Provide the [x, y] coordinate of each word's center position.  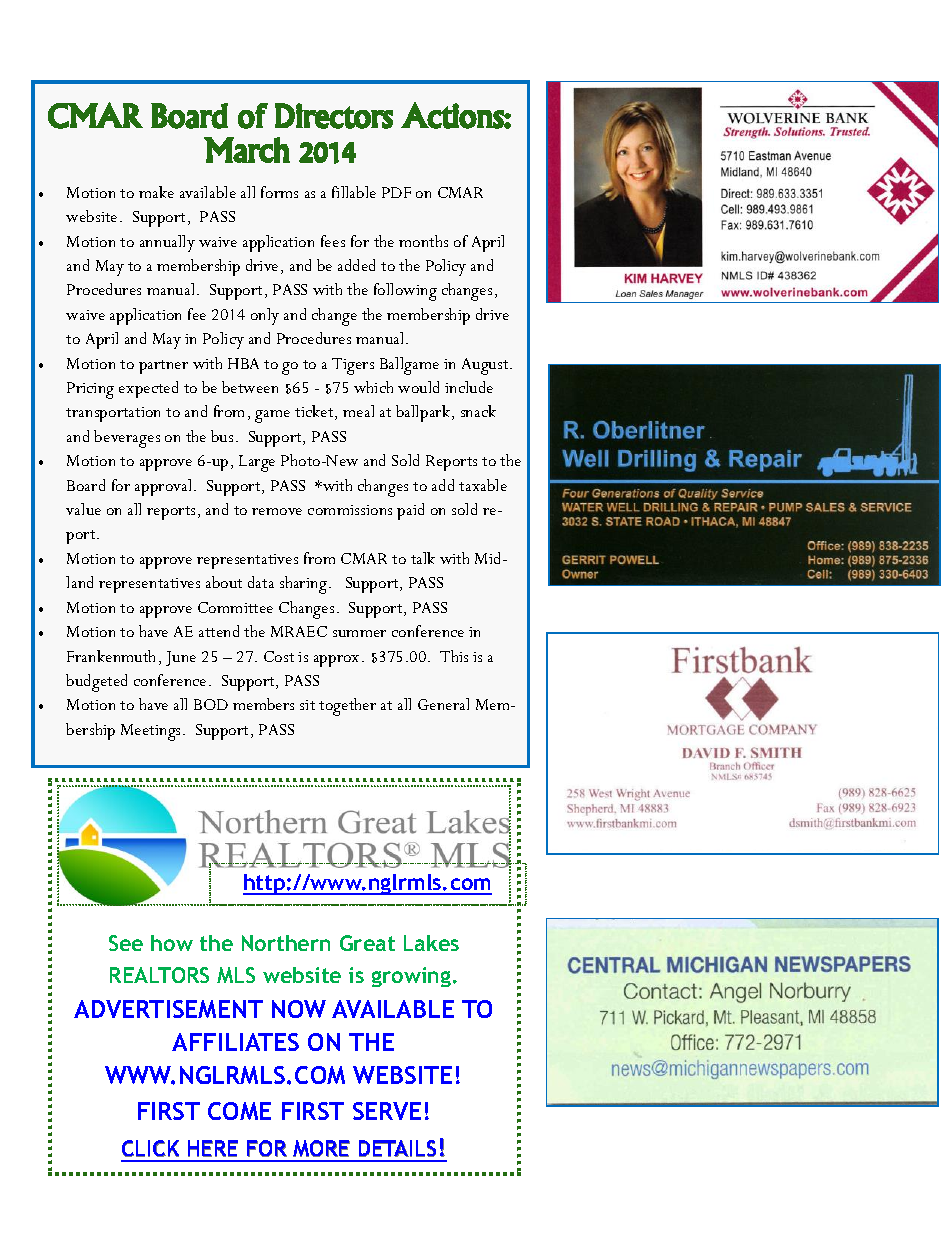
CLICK [150, 1148]
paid [410, 511]
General [443, 704]
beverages [127, 439]
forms [279, 192]
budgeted [96, 683]
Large [257, 463]
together [347, 707]
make [156, 192]
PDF [396, 192]
